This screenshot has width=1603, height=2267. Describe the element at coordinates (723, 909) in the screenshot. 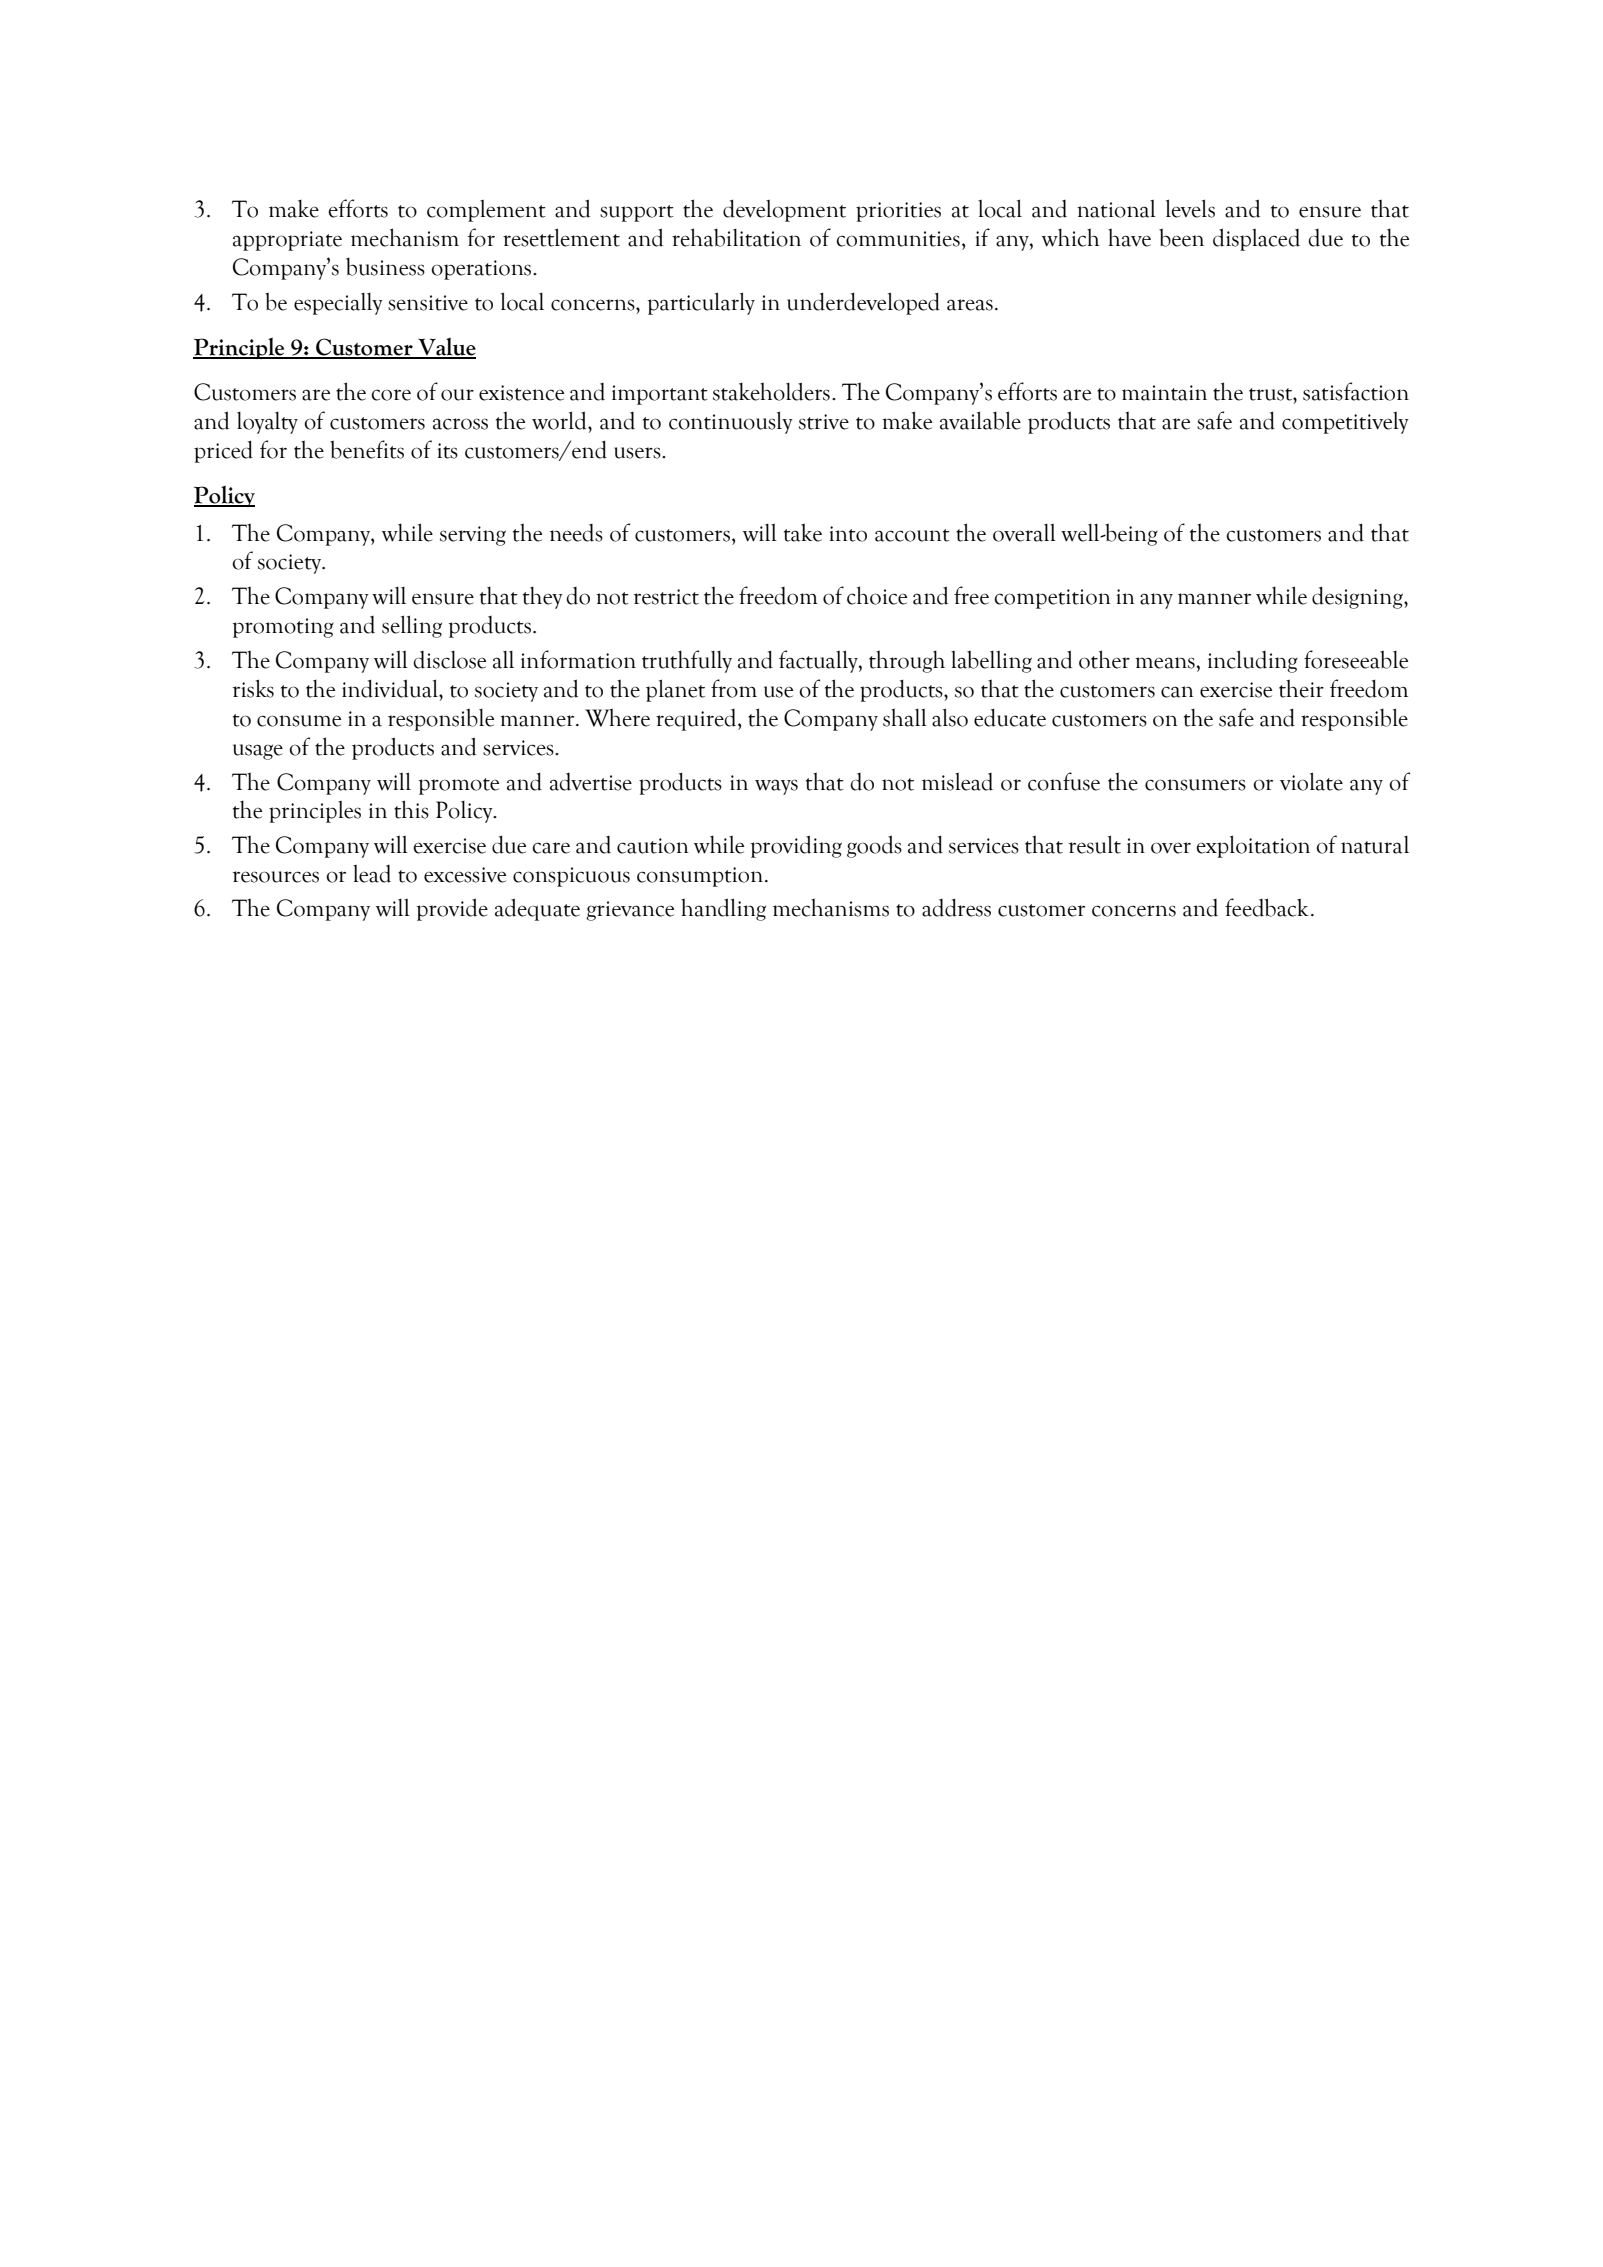

I see `handling` at that location.
